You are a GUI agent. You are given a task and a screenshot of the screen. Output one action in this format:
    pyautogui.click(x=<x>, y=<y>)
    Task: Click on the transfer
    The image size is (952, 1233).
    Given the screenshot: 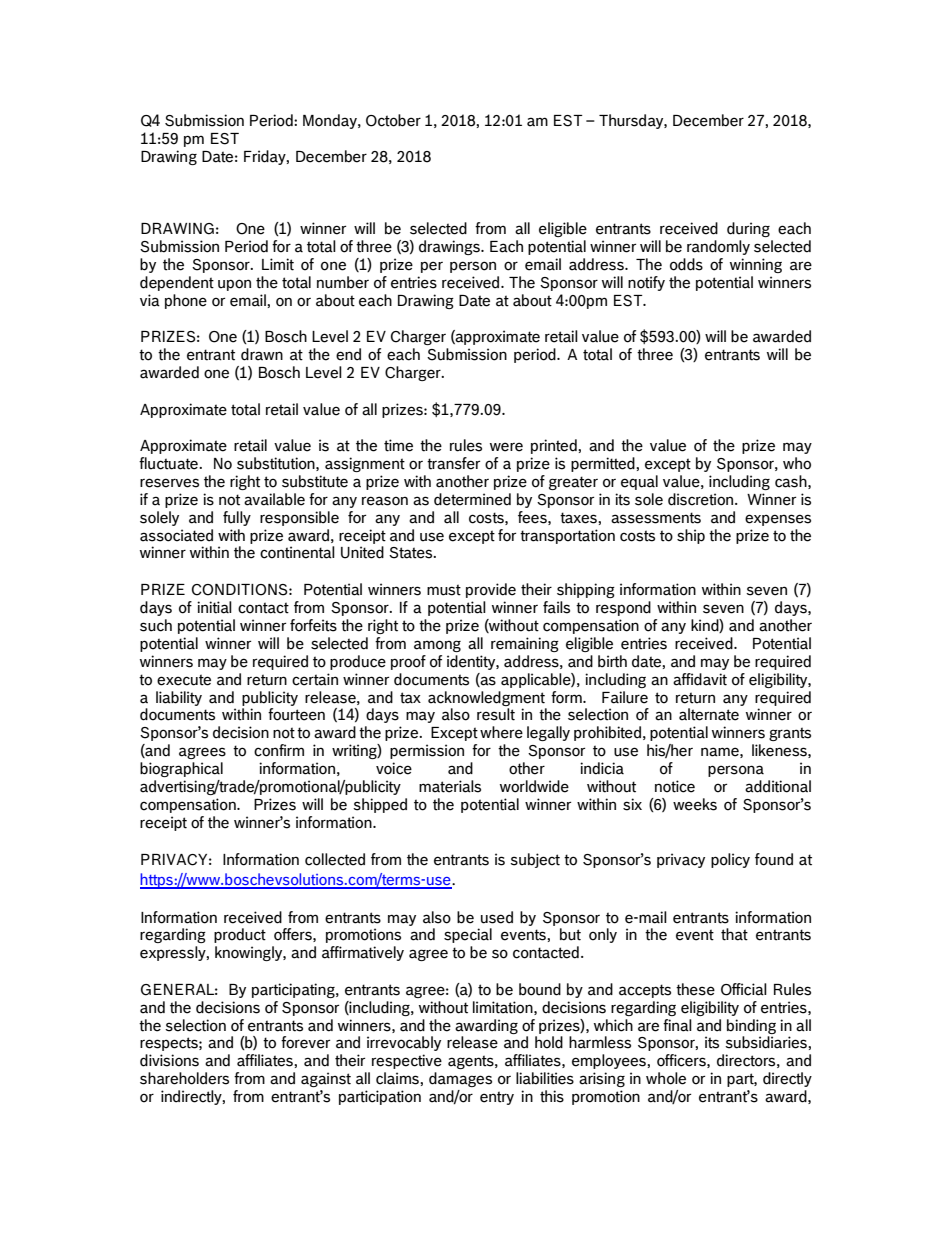 What is the action you would take?
    pyautogui.click(x=453, y=463)
